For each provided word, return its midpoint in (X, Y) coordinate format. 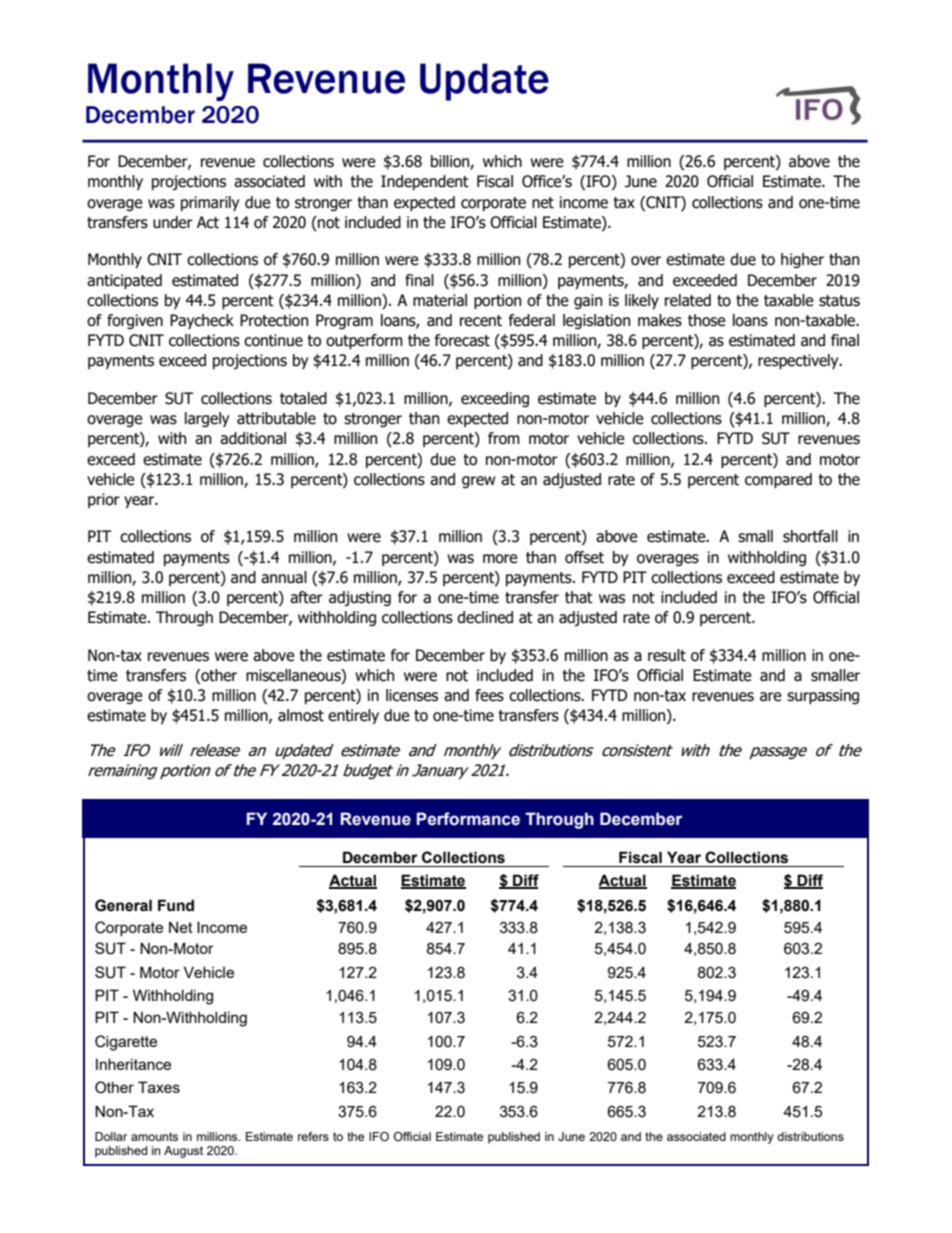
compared (778, 480)
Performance (468, 819)
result (667, 655)
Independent (425, 182)
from (504, 438)
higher (802, 260)
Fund (176, 905)
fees (489, 695)
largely (207, 419)
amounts (154, 1136)
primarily (210, 203)
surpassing (823, 696)
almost (301, 715)
